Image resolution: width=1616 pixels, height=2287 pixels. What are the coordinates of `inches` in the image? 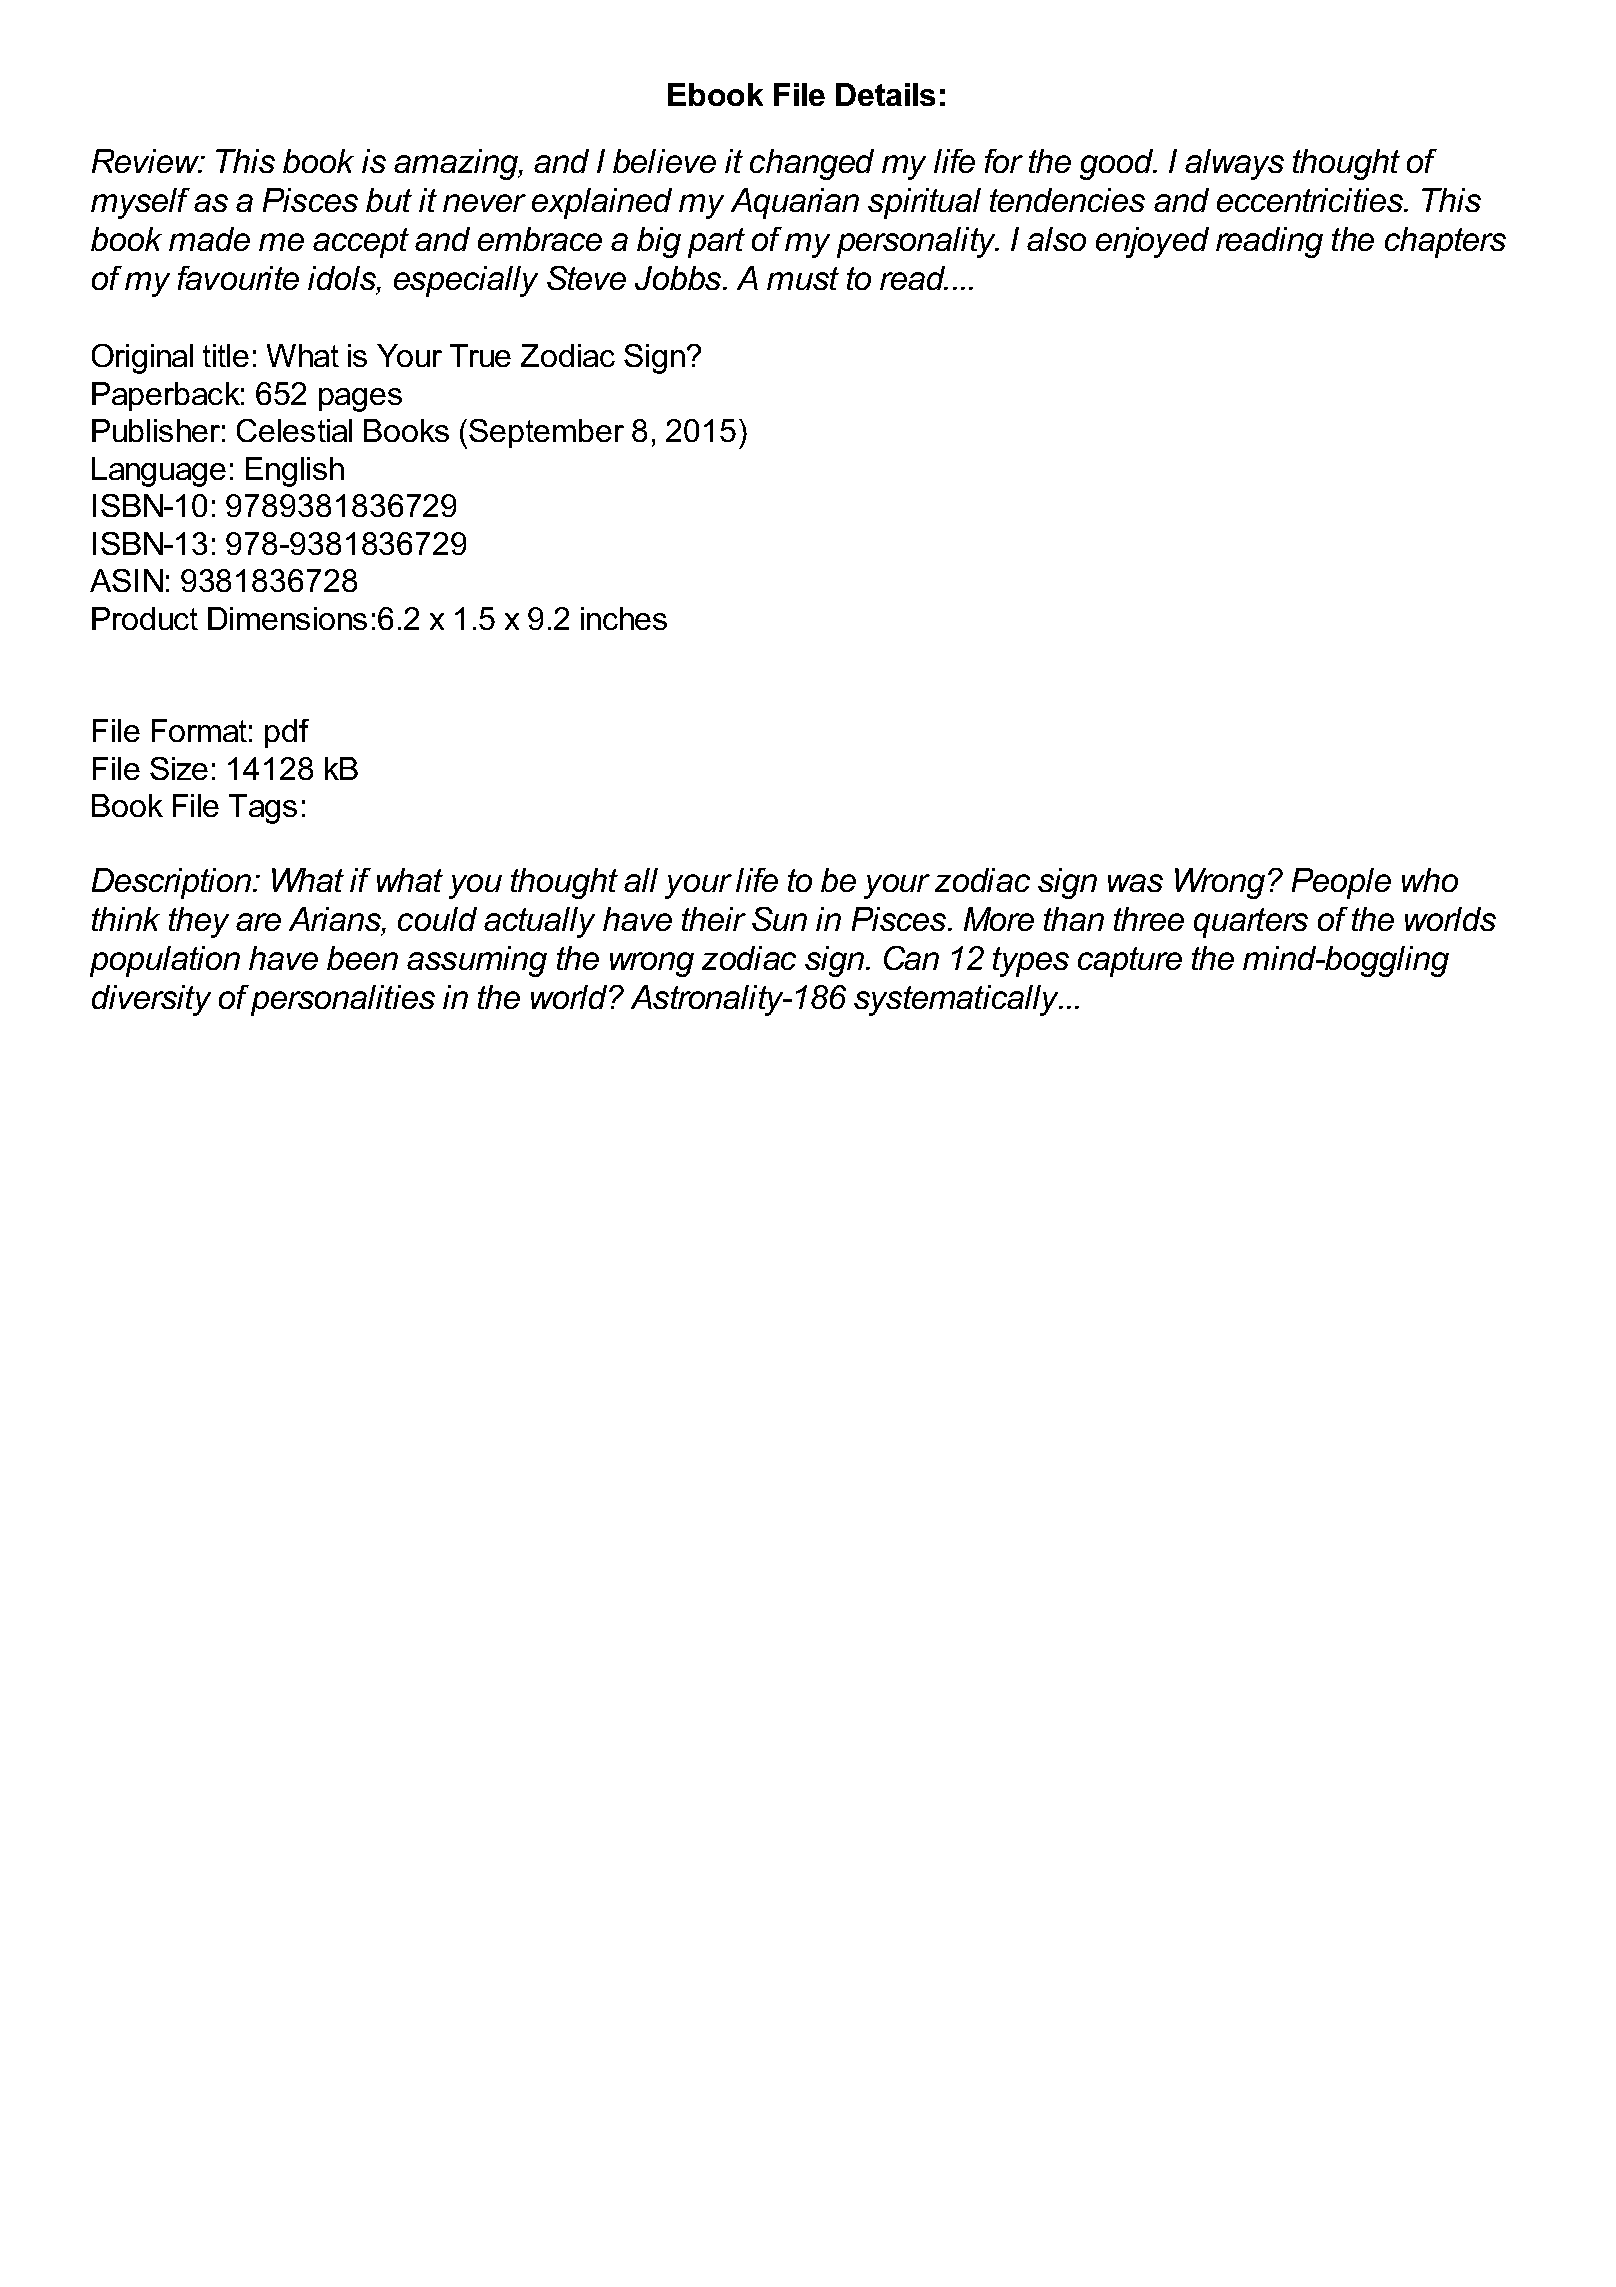 It's located at (624, 618).
